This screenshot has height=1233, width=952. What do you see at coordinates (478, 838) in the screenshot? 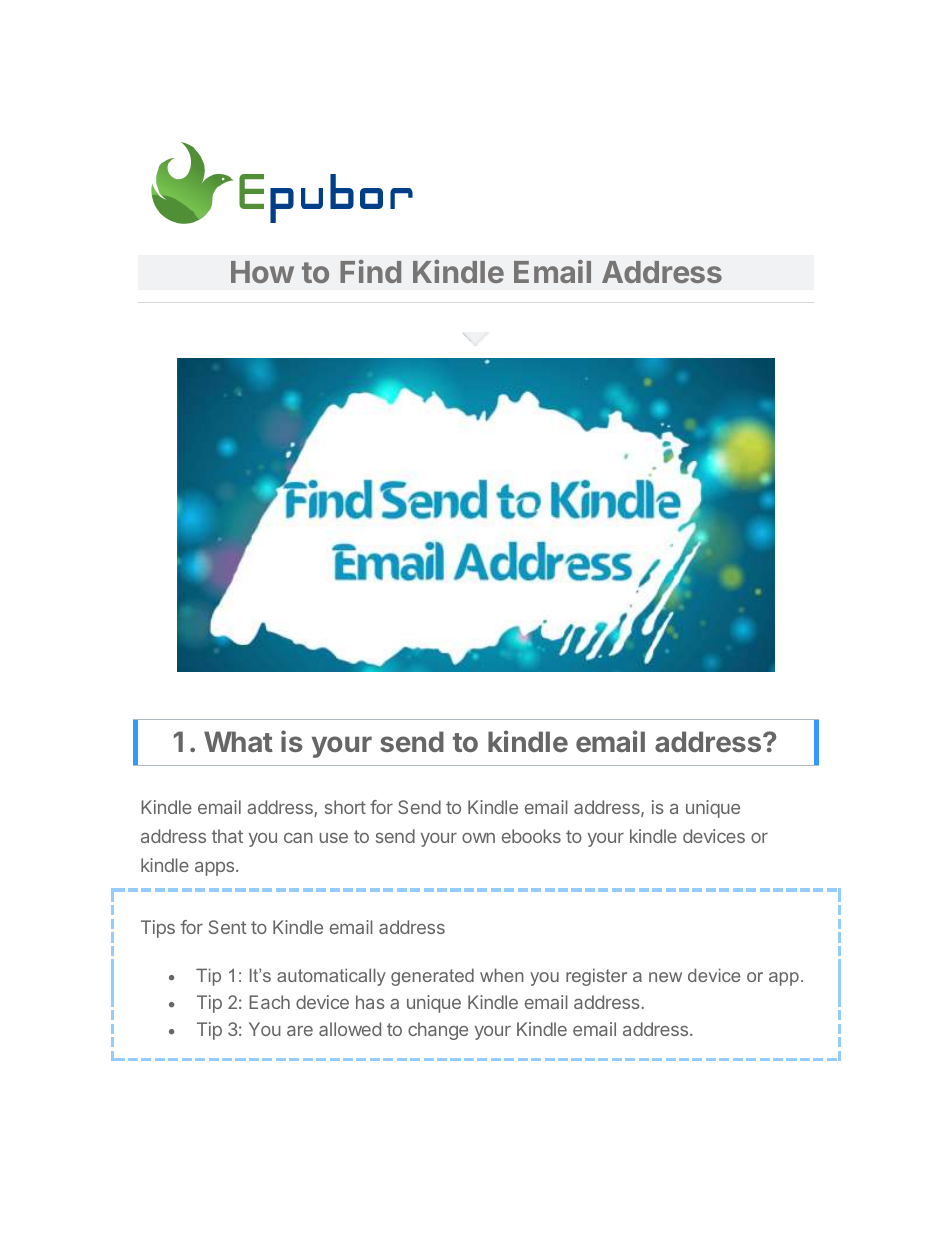
I see `own` at bounding box center [478, 838].
